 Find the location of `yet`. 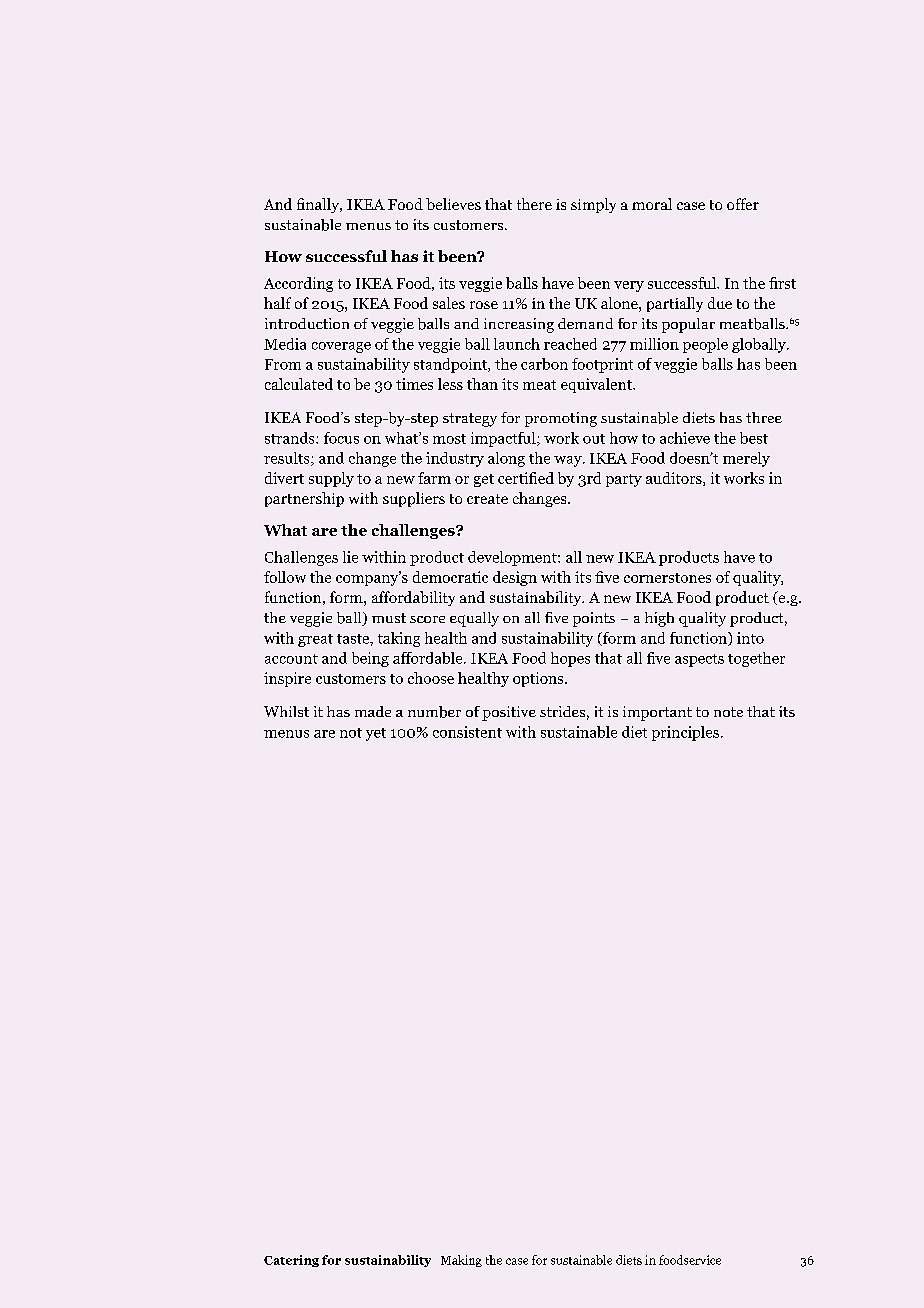

yet is located at coordinates (376, 734).
